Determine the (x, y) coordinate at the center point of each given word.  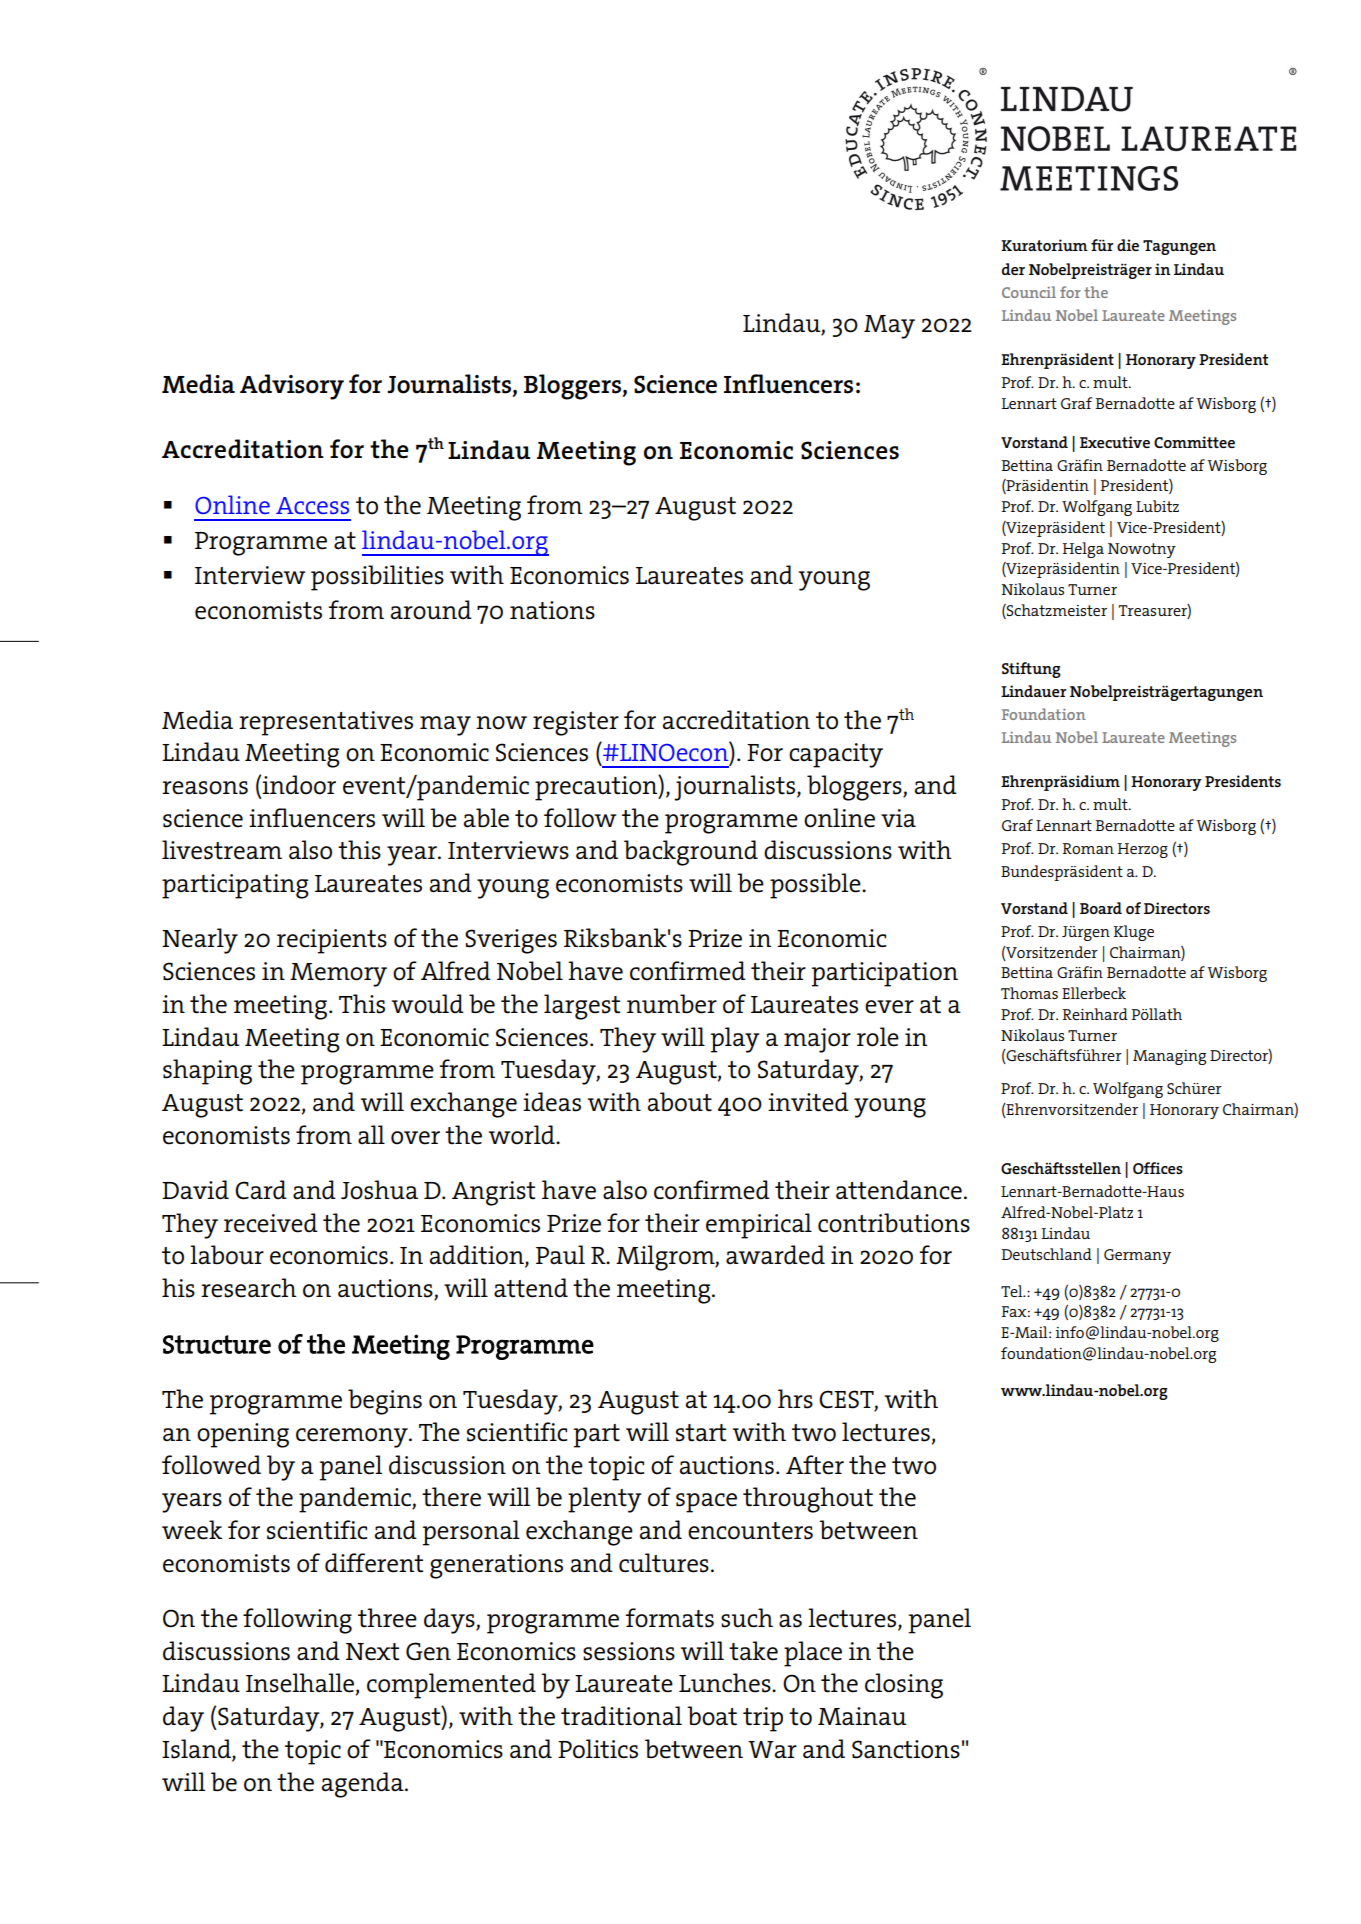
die (1128, 245)
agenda (364, 1785)
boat (712, 1716)
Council (1029, 292)
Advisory (292, 387)
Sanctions (906, 1749)
